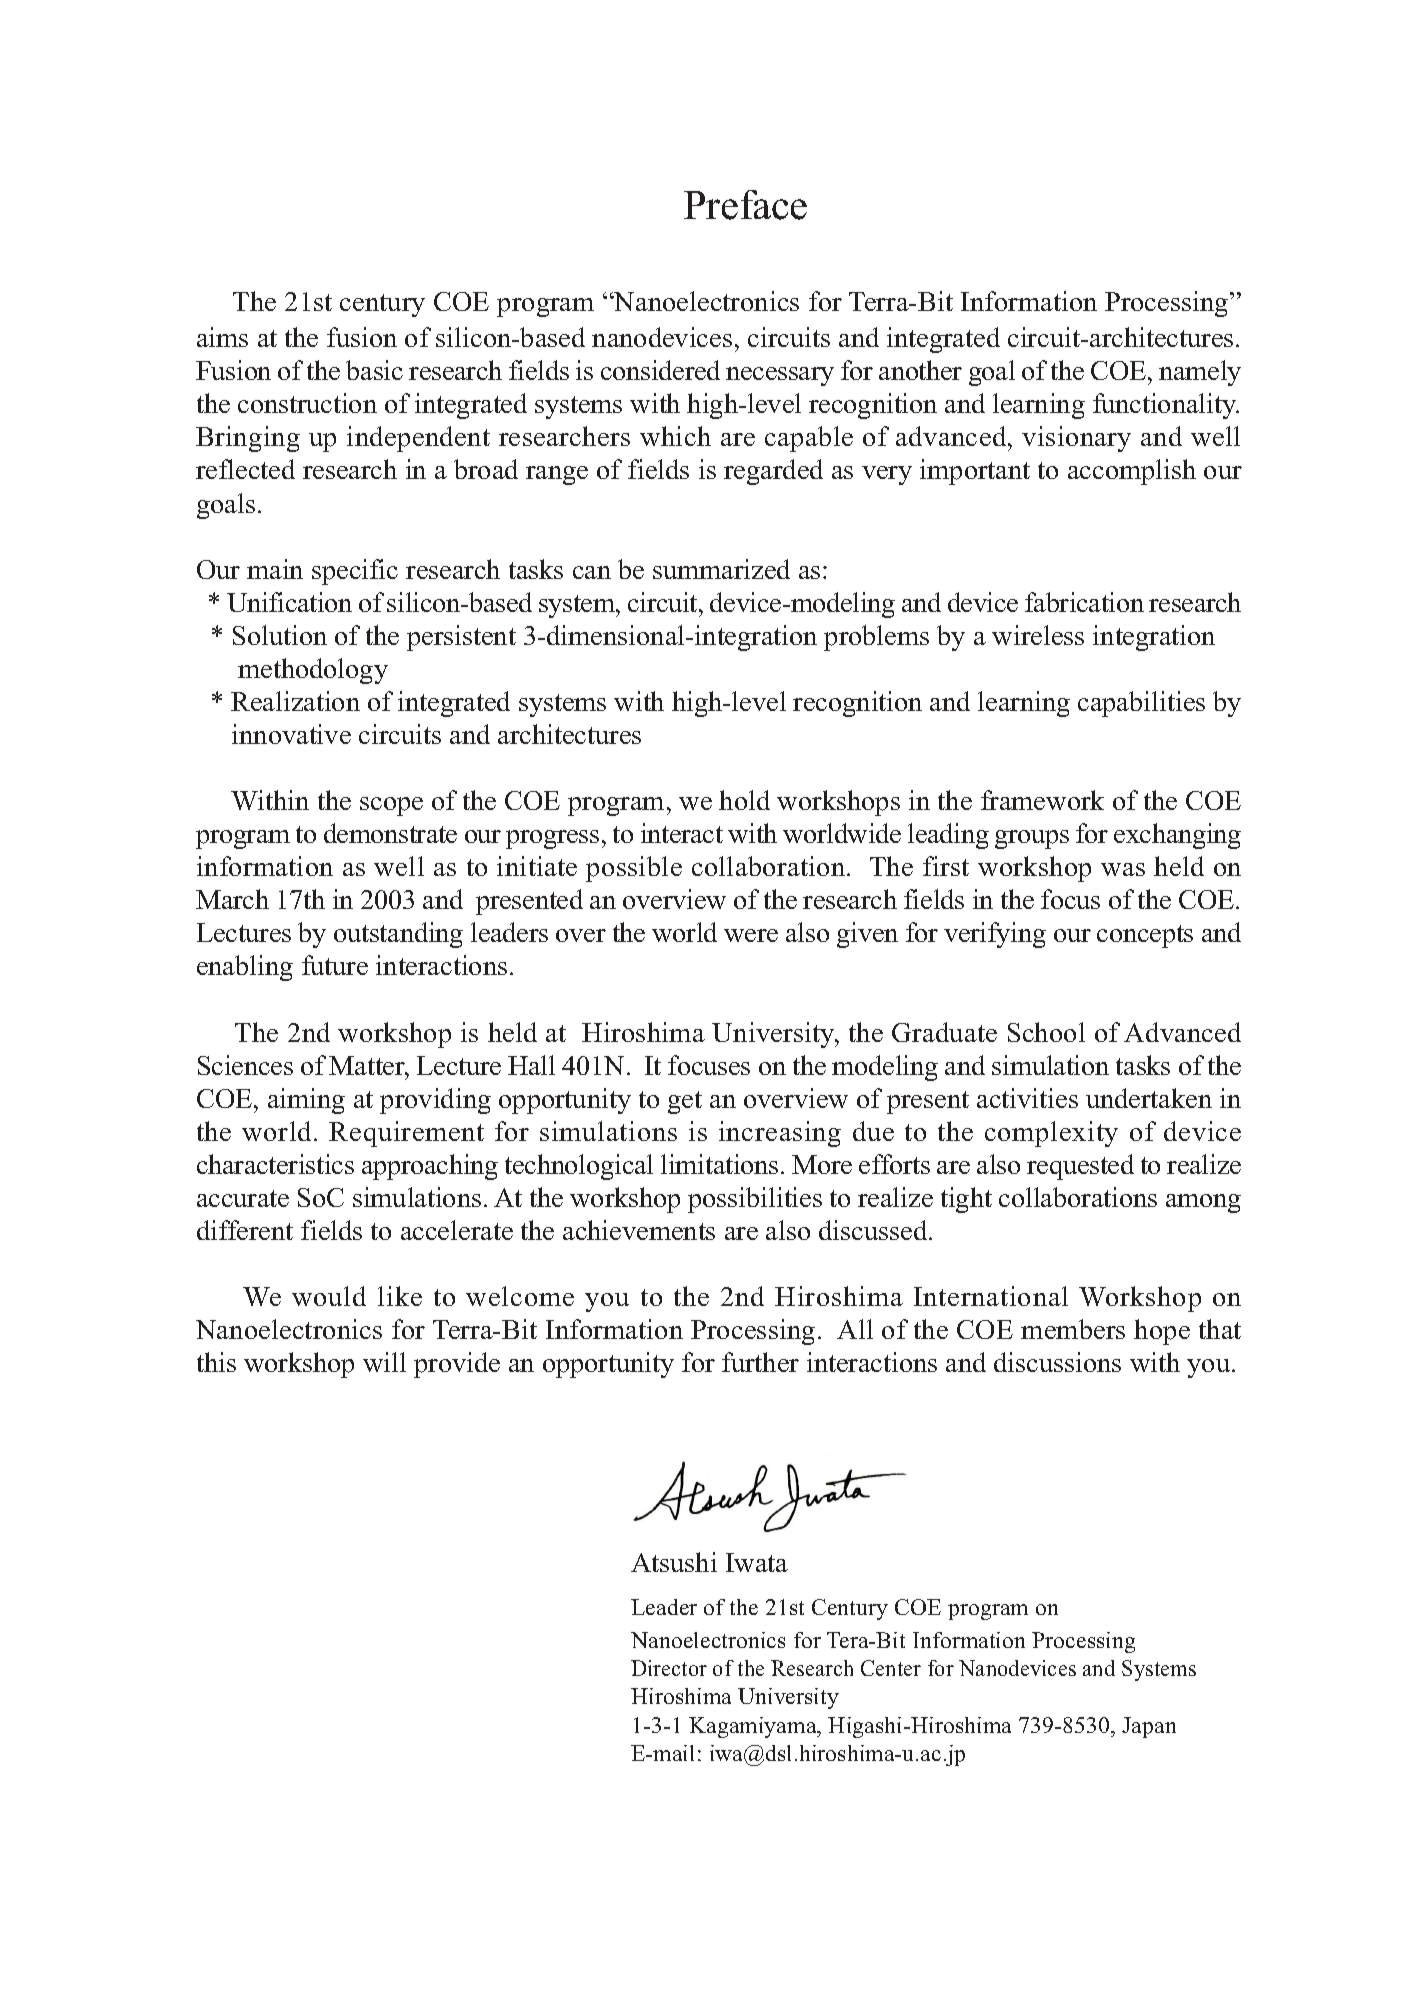 This page has width=1405, height=1989. What do you see at coordinates (745, 205) in the page?
I see `Preface` at bounding box center [745, 205].
